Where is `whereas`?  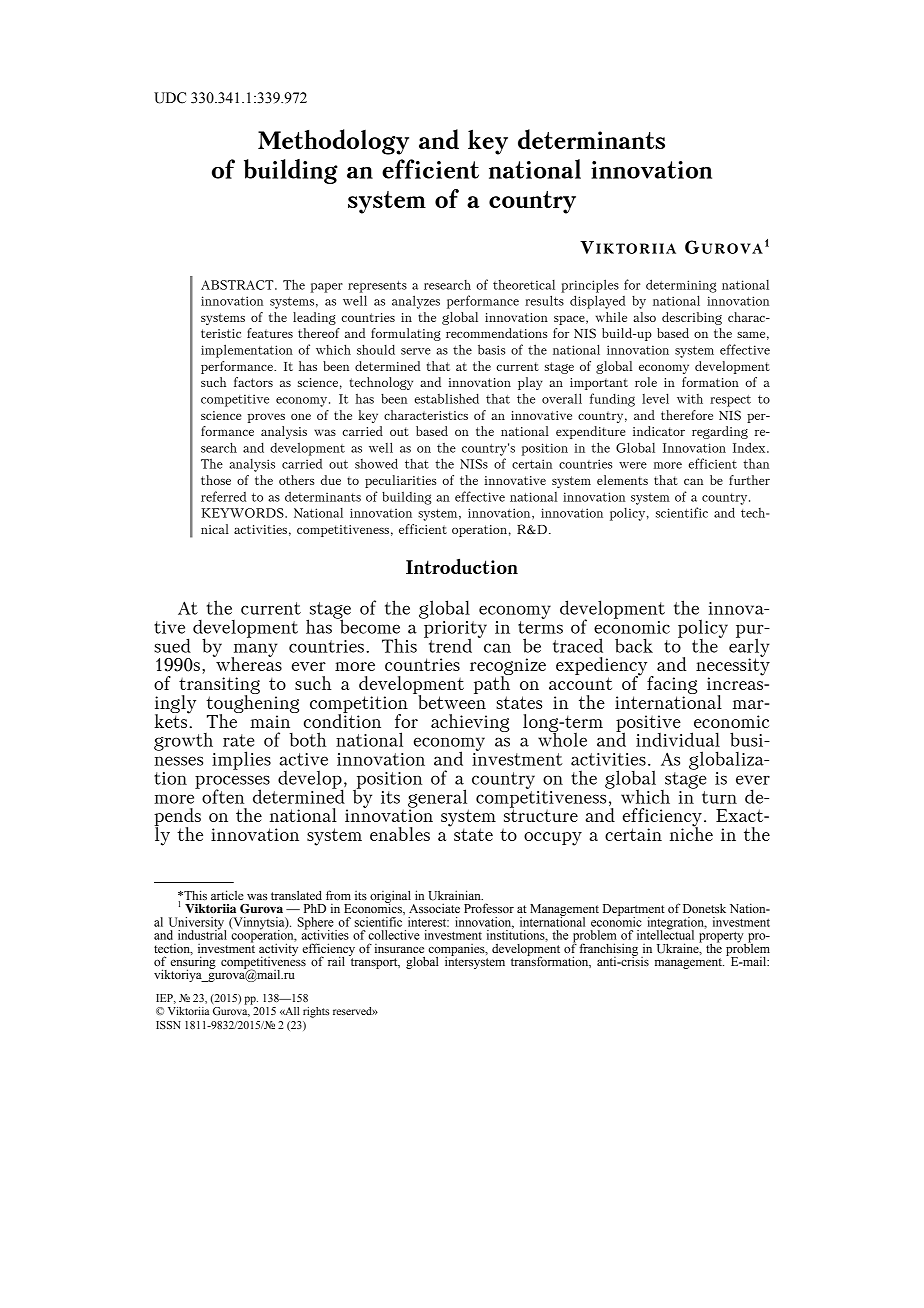
whereas is located at coordinates (248, 663).
